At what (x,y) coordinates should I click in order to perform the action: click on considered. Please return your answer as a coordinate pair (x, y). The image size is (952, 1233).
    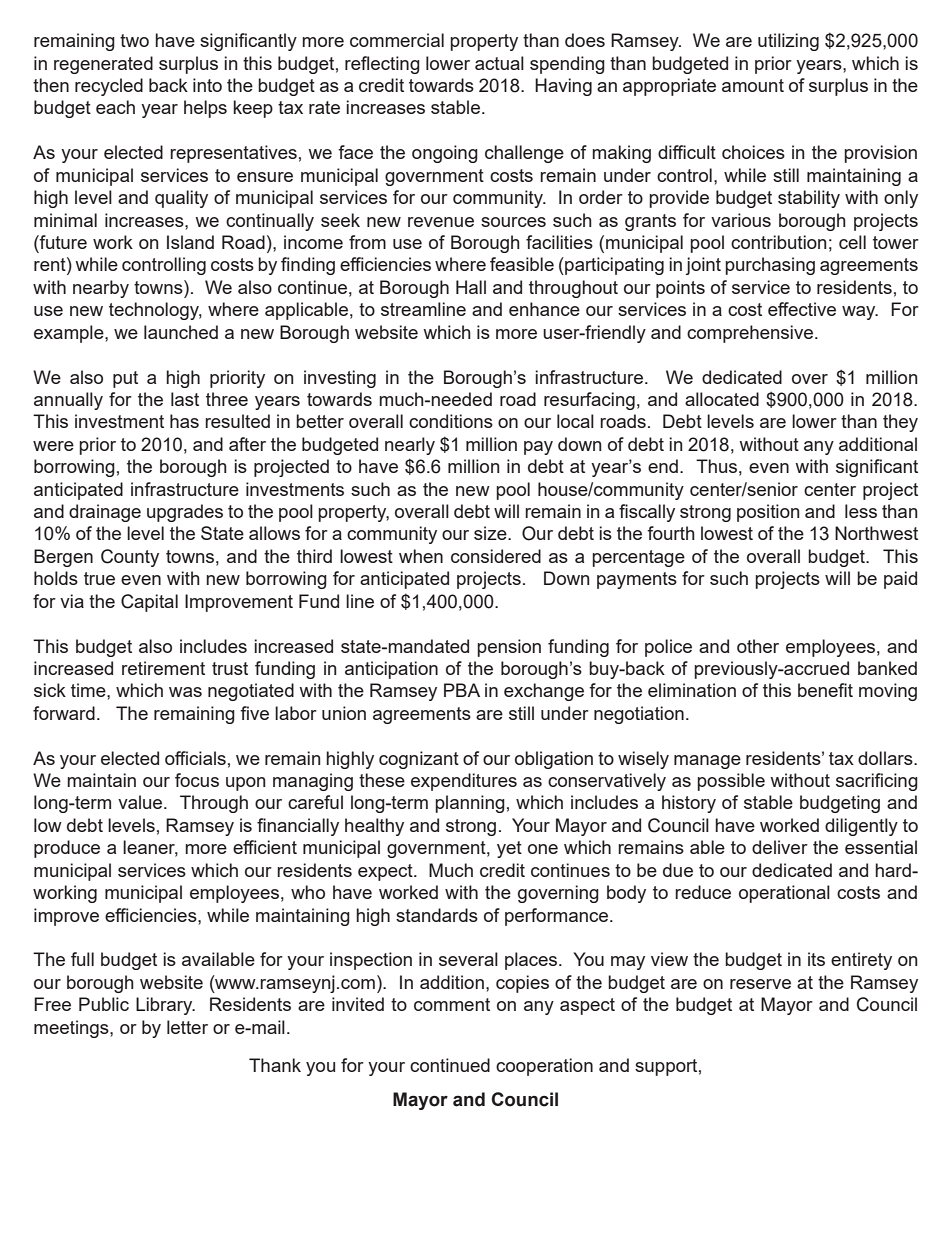
    Looking at the image, I should click on (496, 556).
